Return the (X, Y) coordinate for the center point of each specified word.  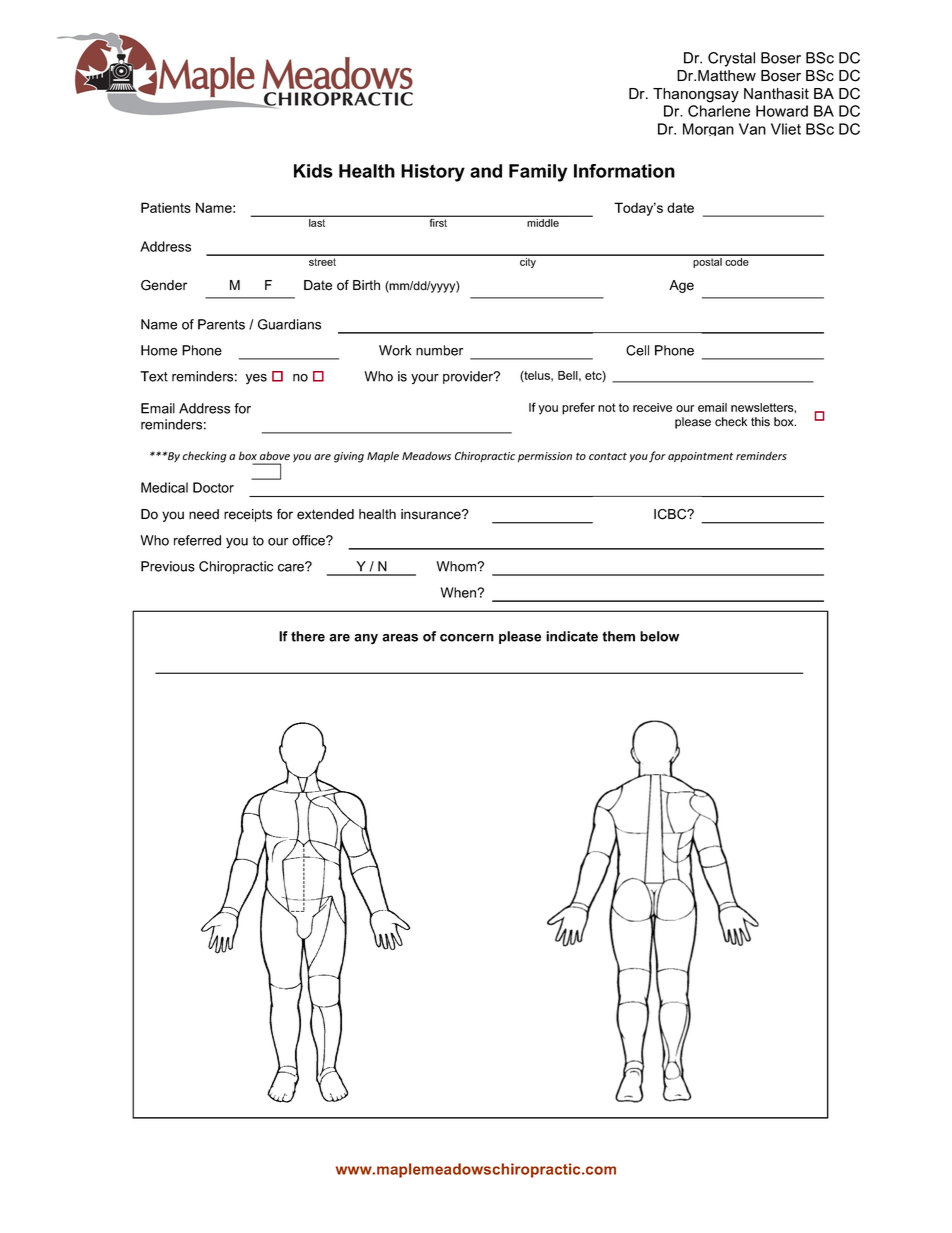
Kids (313, 171)
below (659, 636)
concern (467, 638)
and (486, 171)
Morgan (708, 129)
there (308, 636)
